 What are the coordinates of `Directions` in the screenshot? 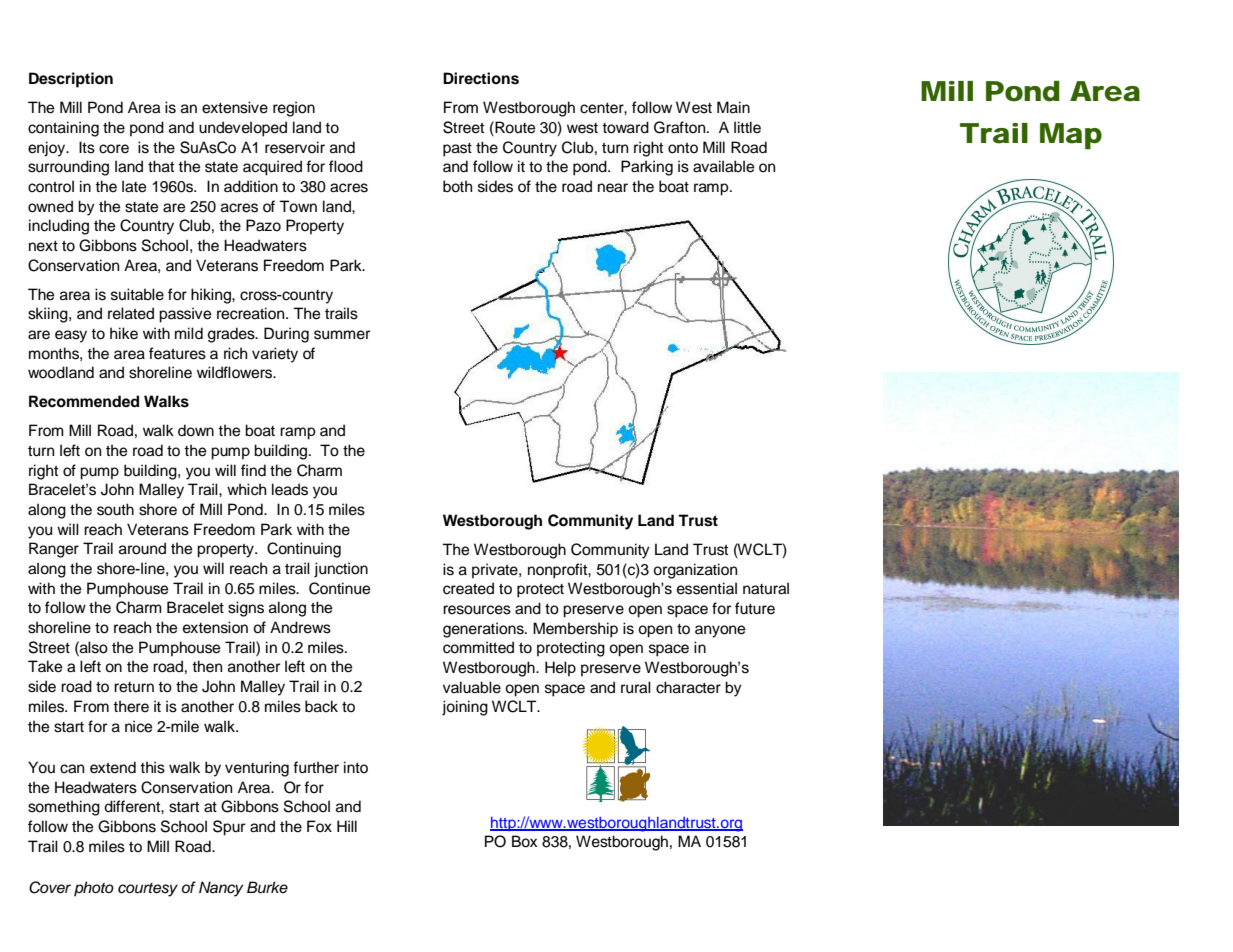 It's located at (481, 78).
